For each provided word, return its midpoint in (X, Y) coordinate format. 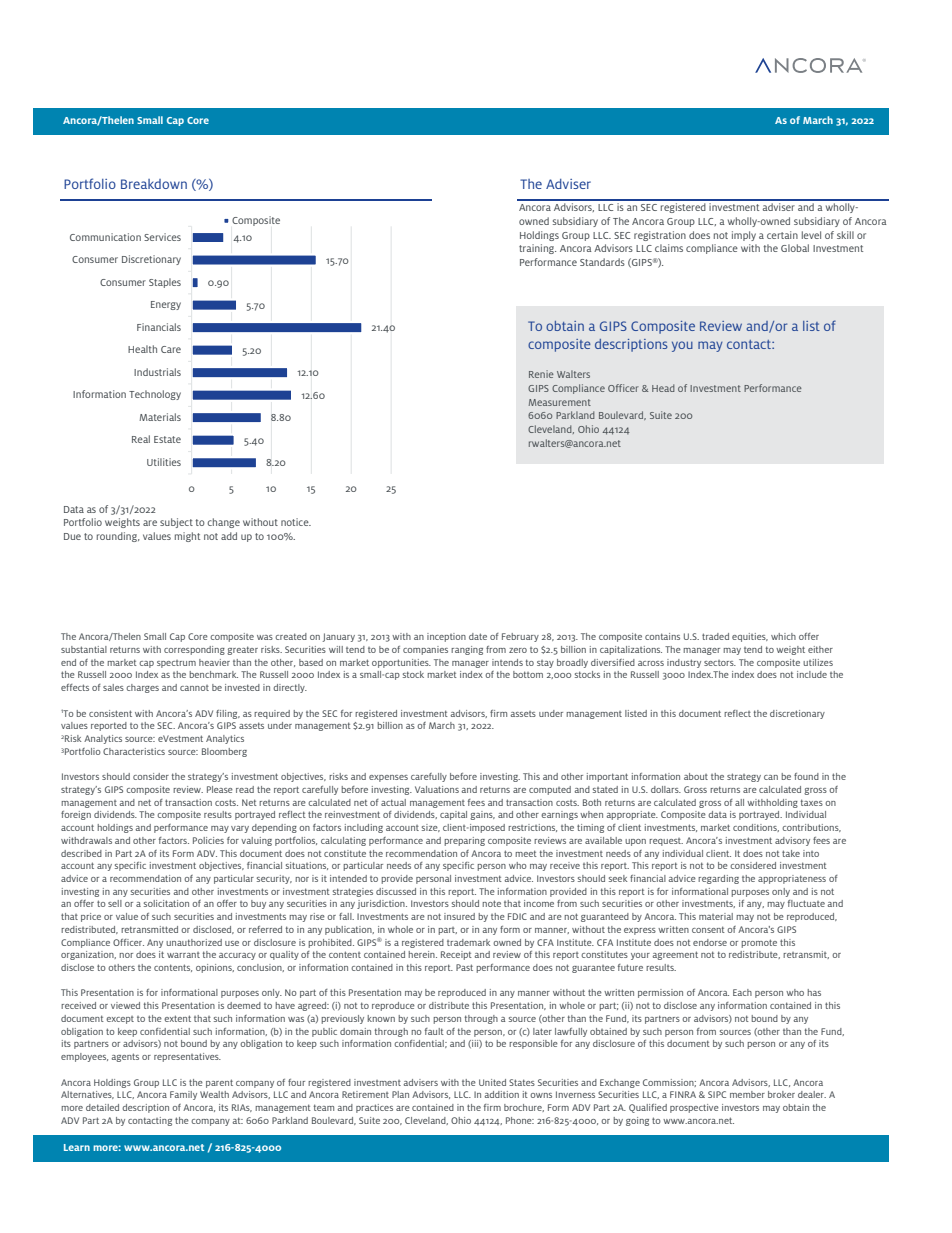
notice (296, 522)
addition (501, 1094)
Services (162, 237)
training (537, 249)
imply (744, 236)
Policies (208, 840)
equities (750, 637)
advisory (792, 841)
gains (482, 815)
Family (183, 1095)
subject (176, 523)
